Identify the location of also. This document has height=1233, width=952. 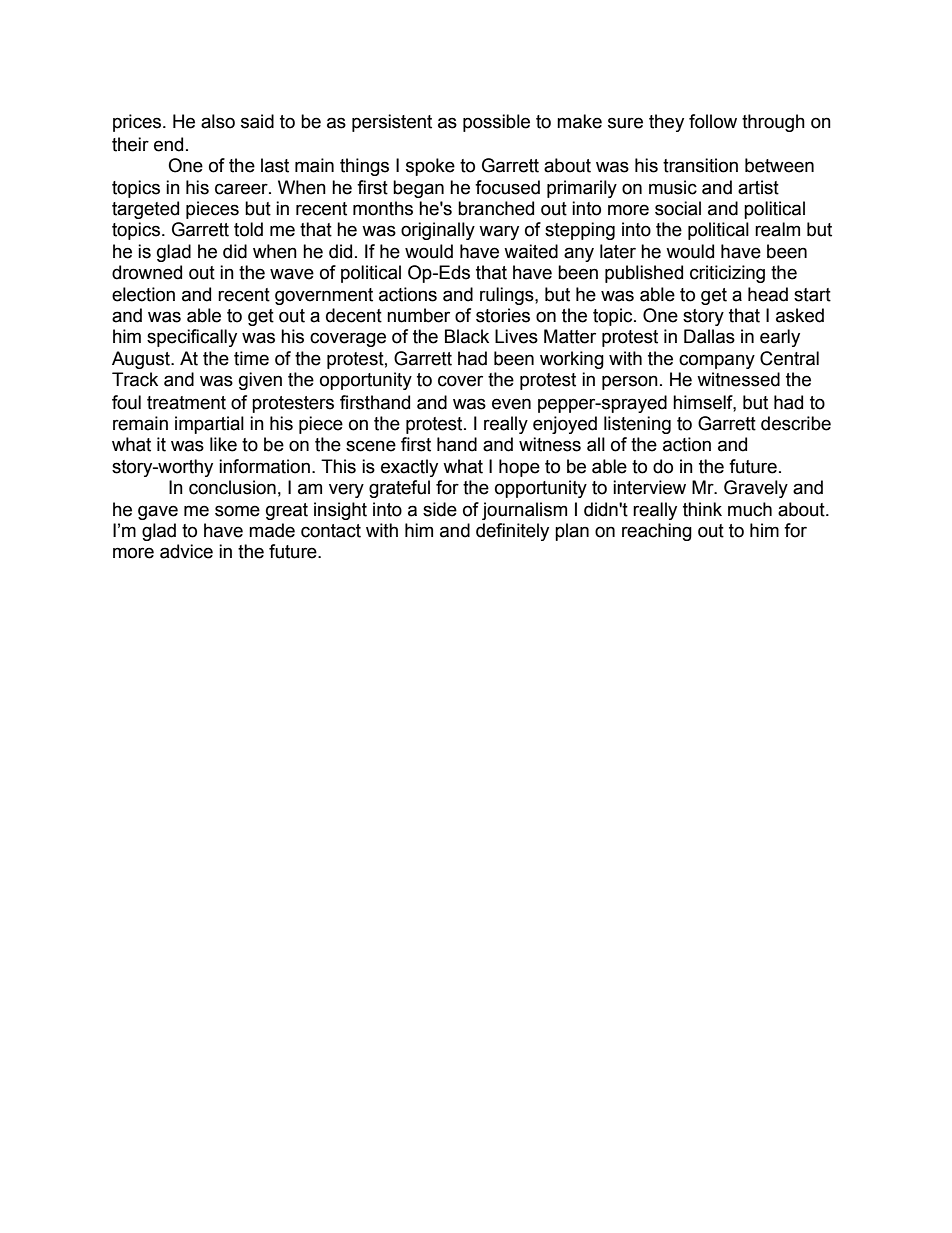
(218, 121).
